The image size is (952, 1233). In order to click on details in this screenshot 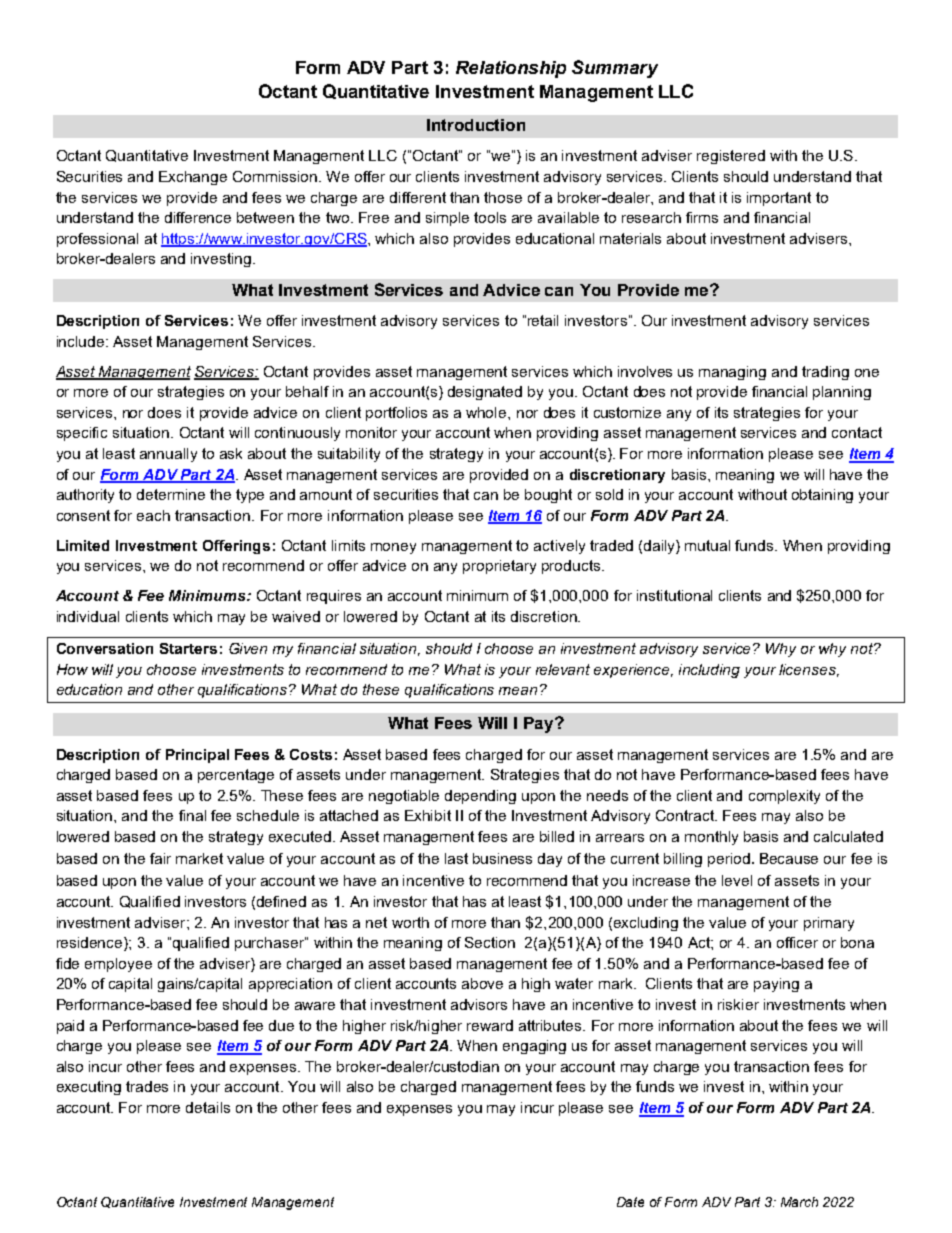, I will do `click(208, 1107)`.
